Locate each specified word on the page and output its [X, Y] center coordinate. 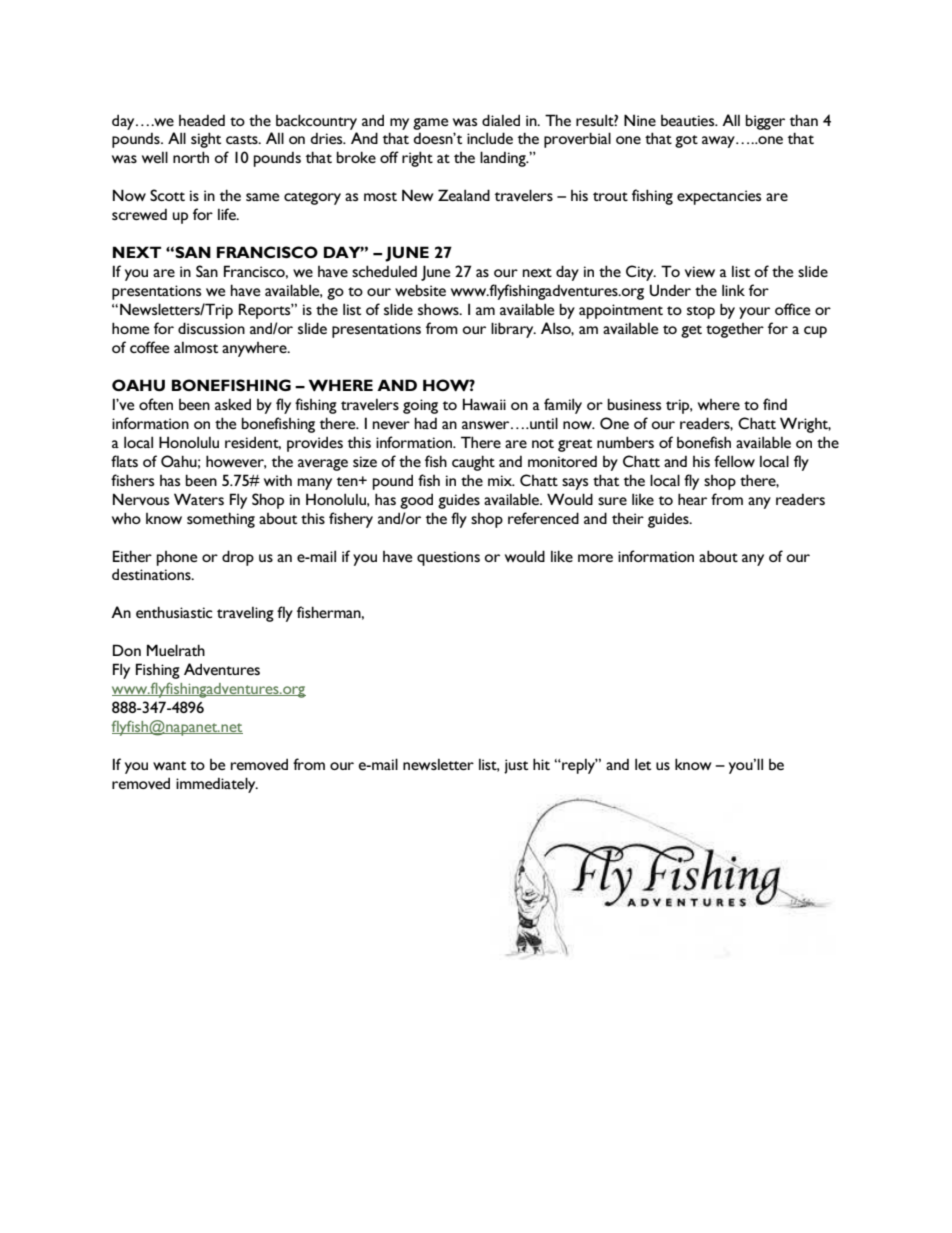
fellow [734, 461]
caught [473, 463]
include [490, 138]
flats [124, 461]
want [169, 765]
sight [206, 140]
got [686, 141]
